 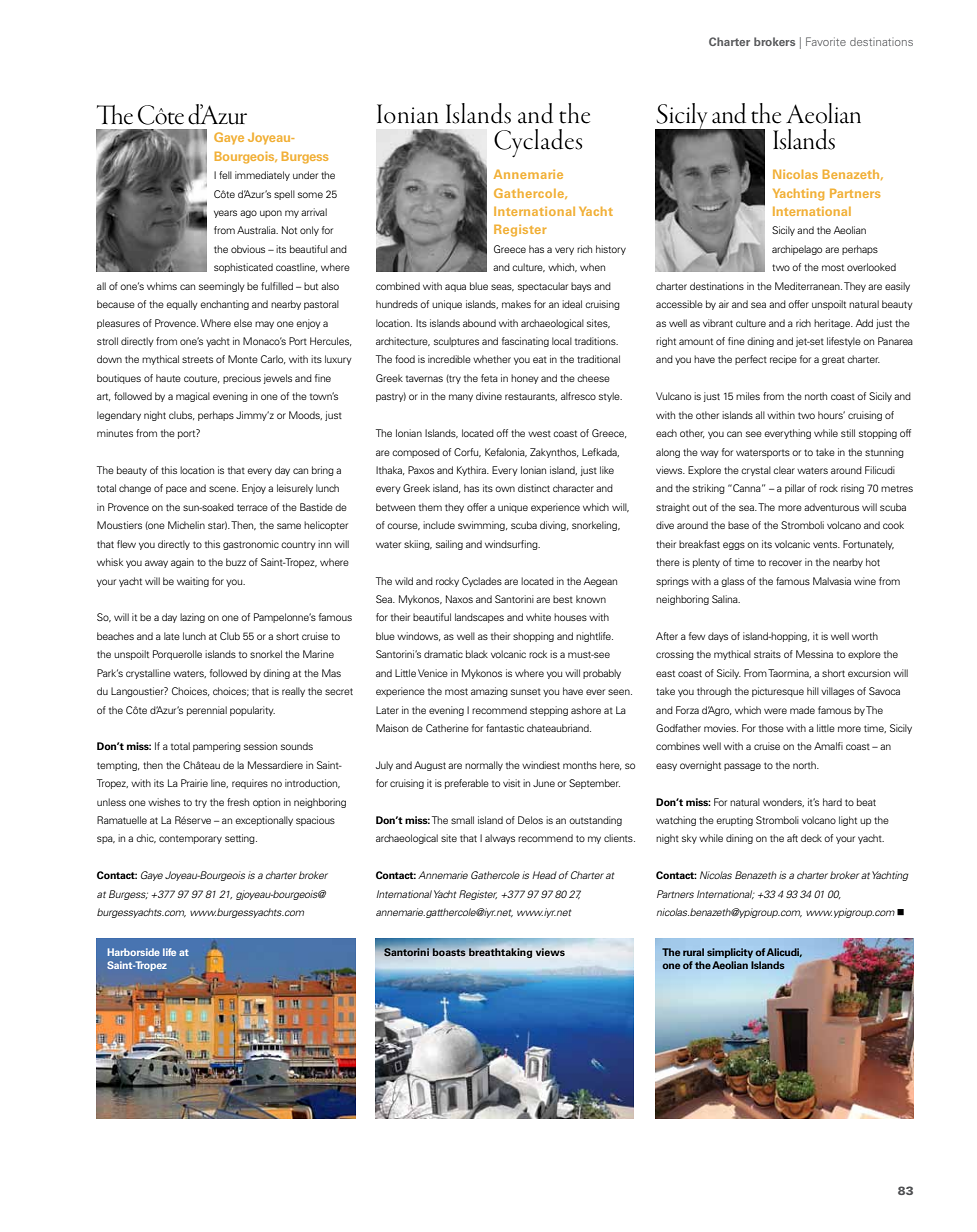 I want to click on simplicity, so click(x=730, y=953).
